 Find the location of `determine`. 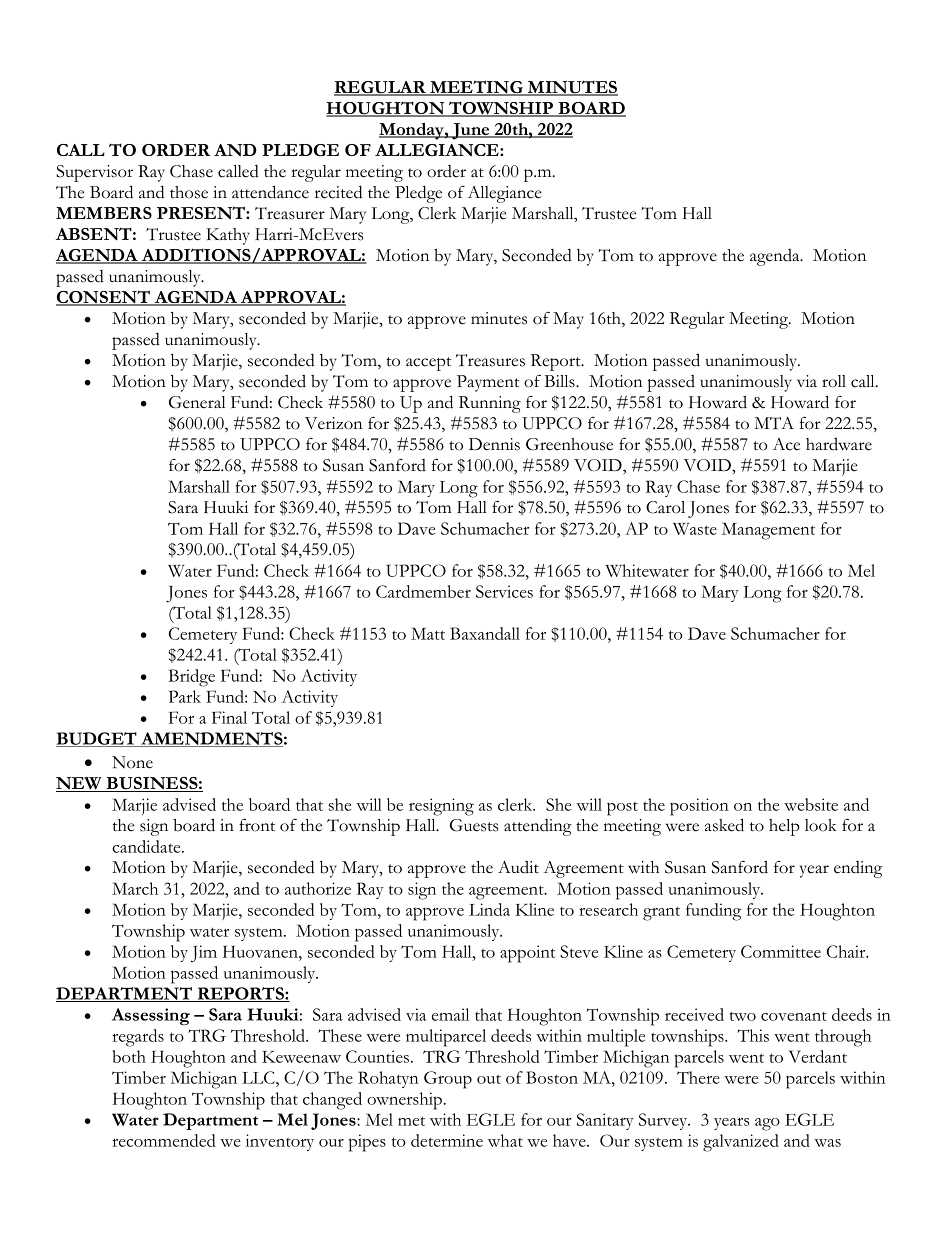

determine is located at coordinates (447, 1140).
